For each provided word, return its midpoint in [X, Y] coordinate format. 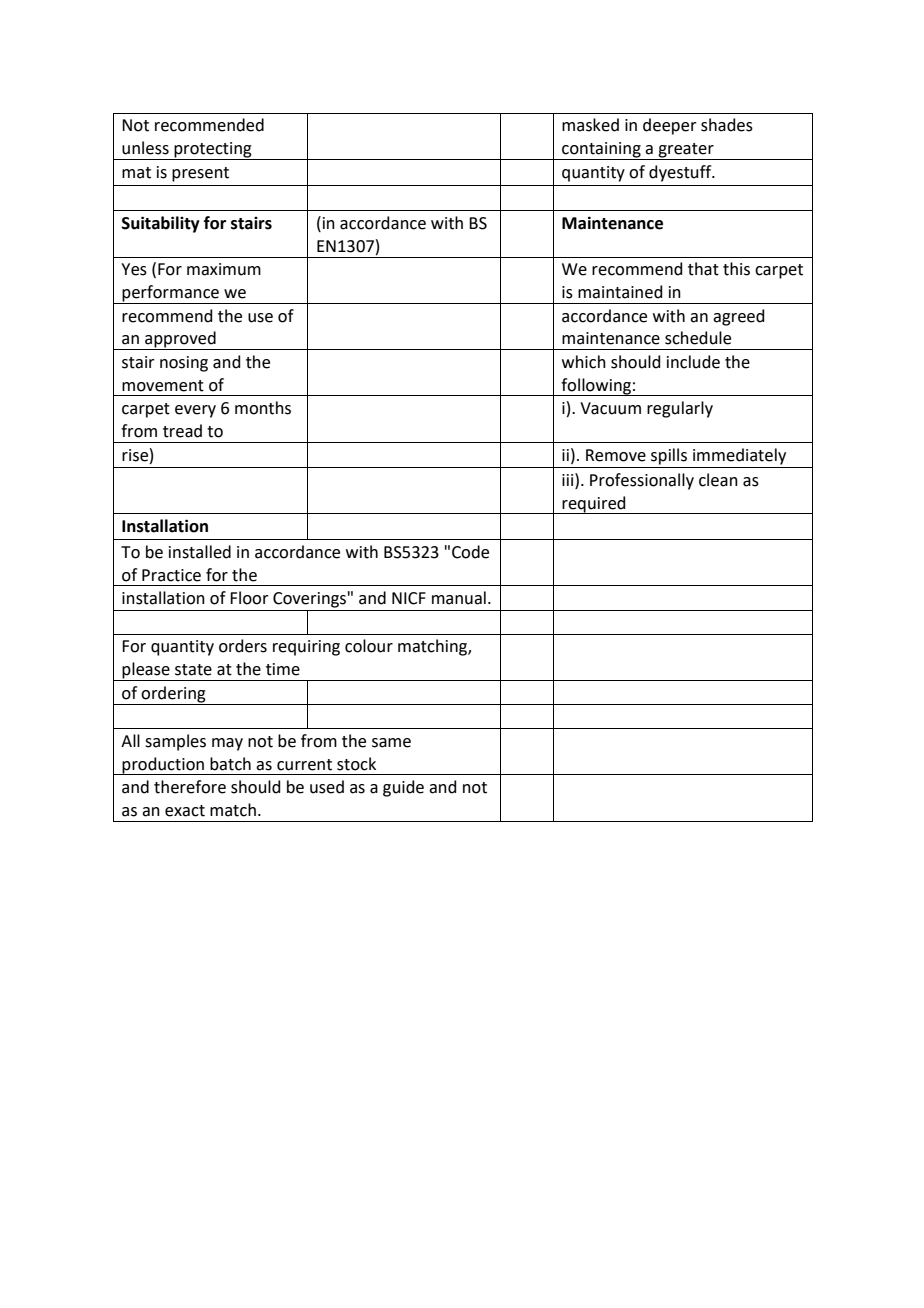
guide [403, 788]
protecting [213, 151]
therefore [190, 787]
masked [590, 125]
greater [686, 151]
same [391, 743]
